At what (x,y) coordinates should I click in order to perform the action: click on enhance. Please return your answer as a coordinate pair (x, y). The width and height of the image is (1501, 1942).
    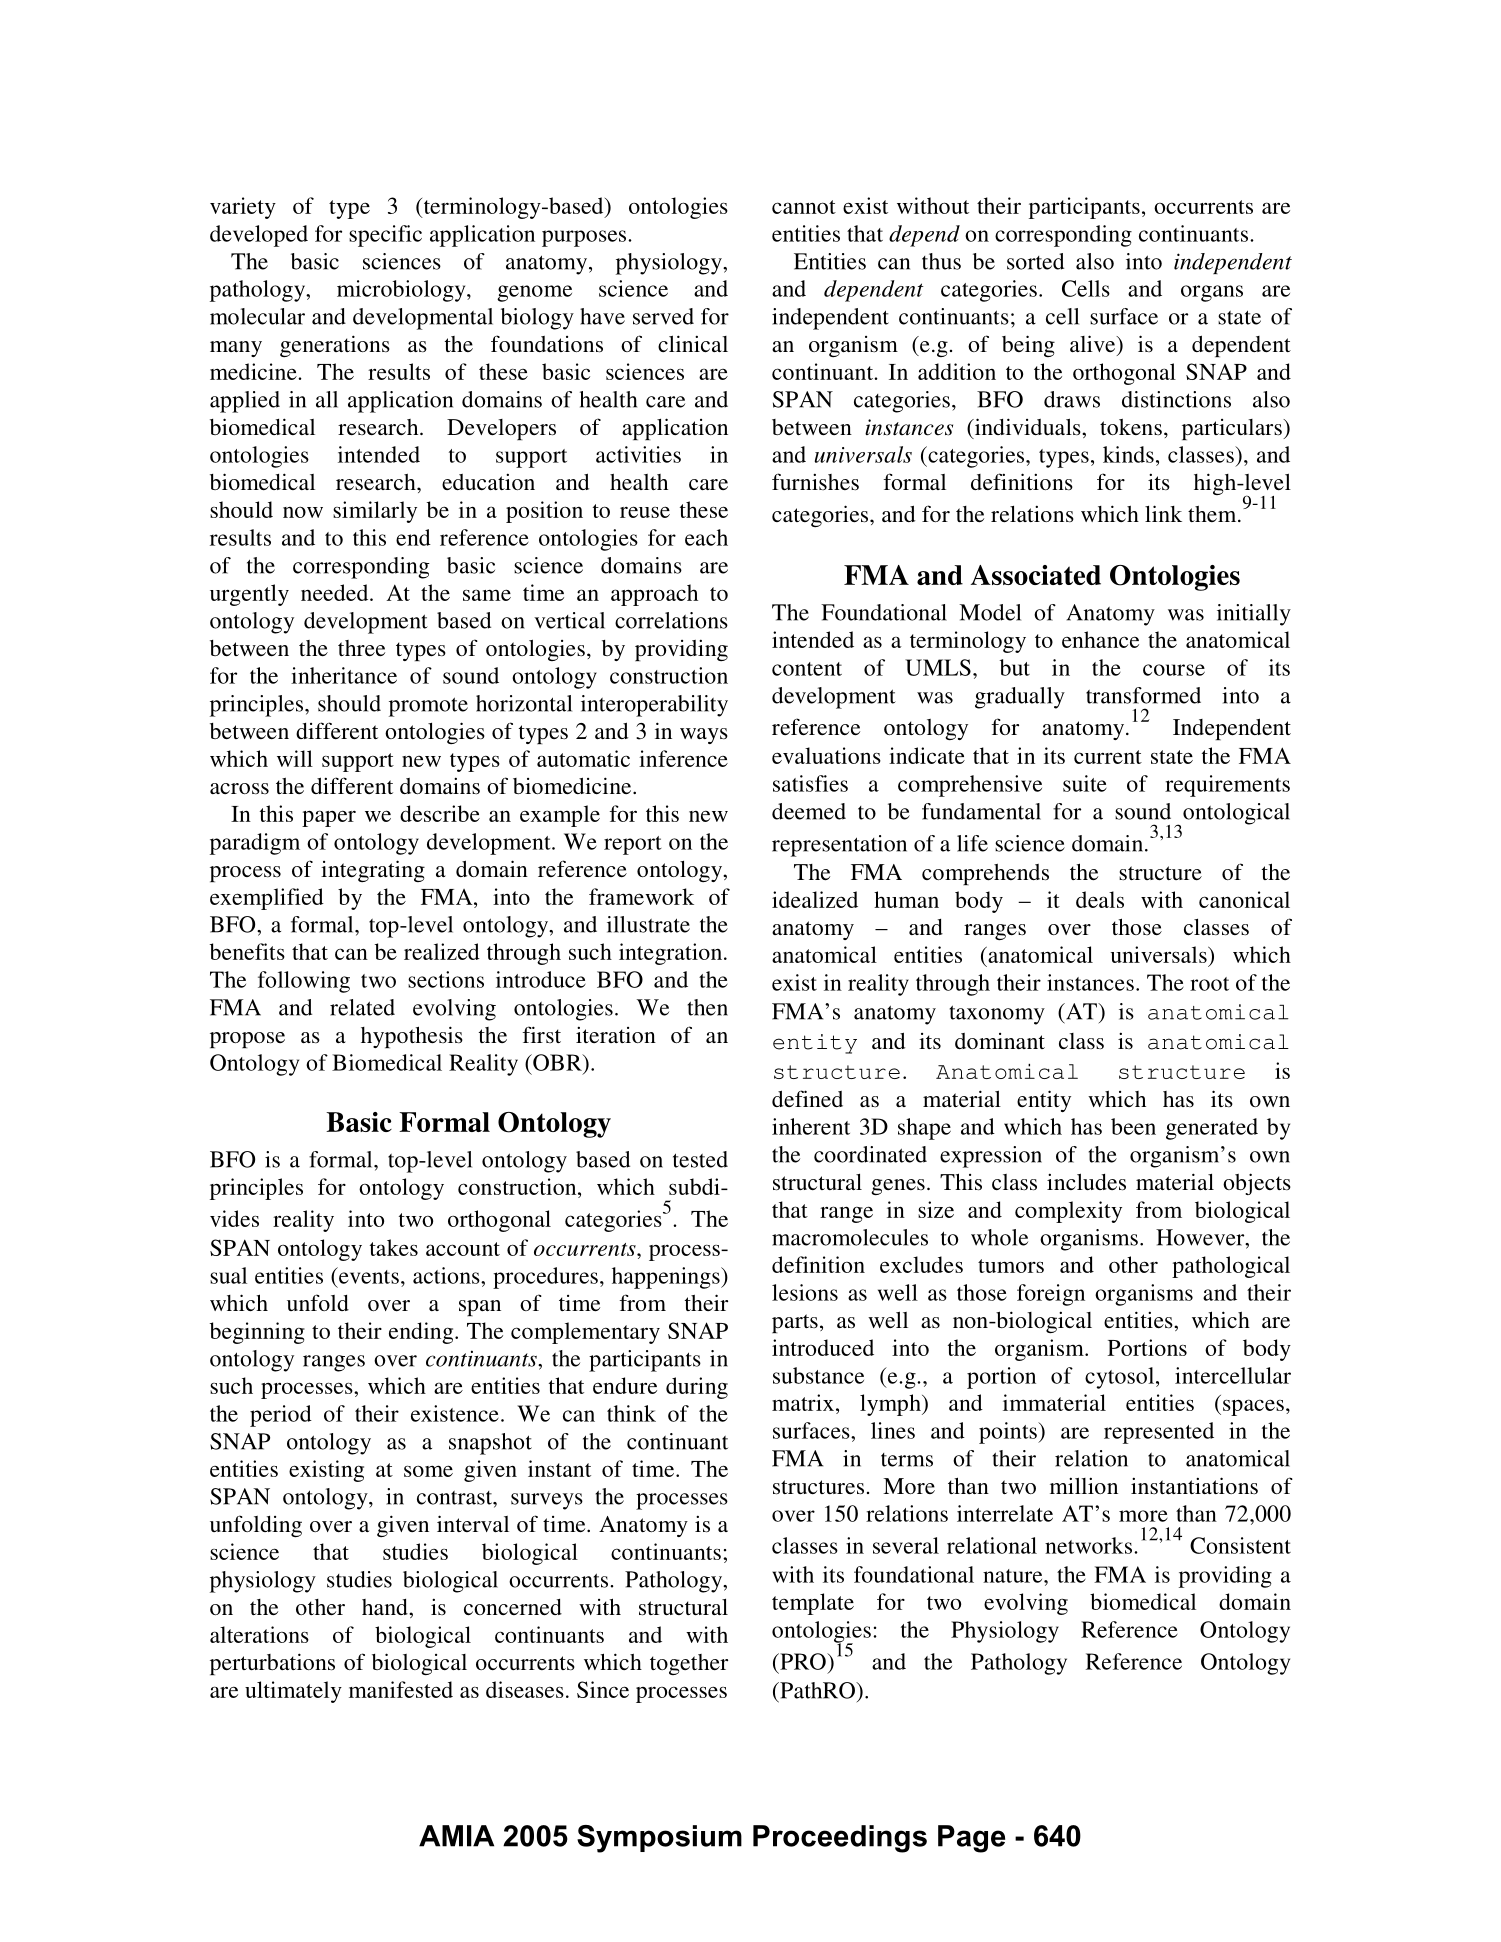
    Looking at the image, I should click on (1100, 639).
